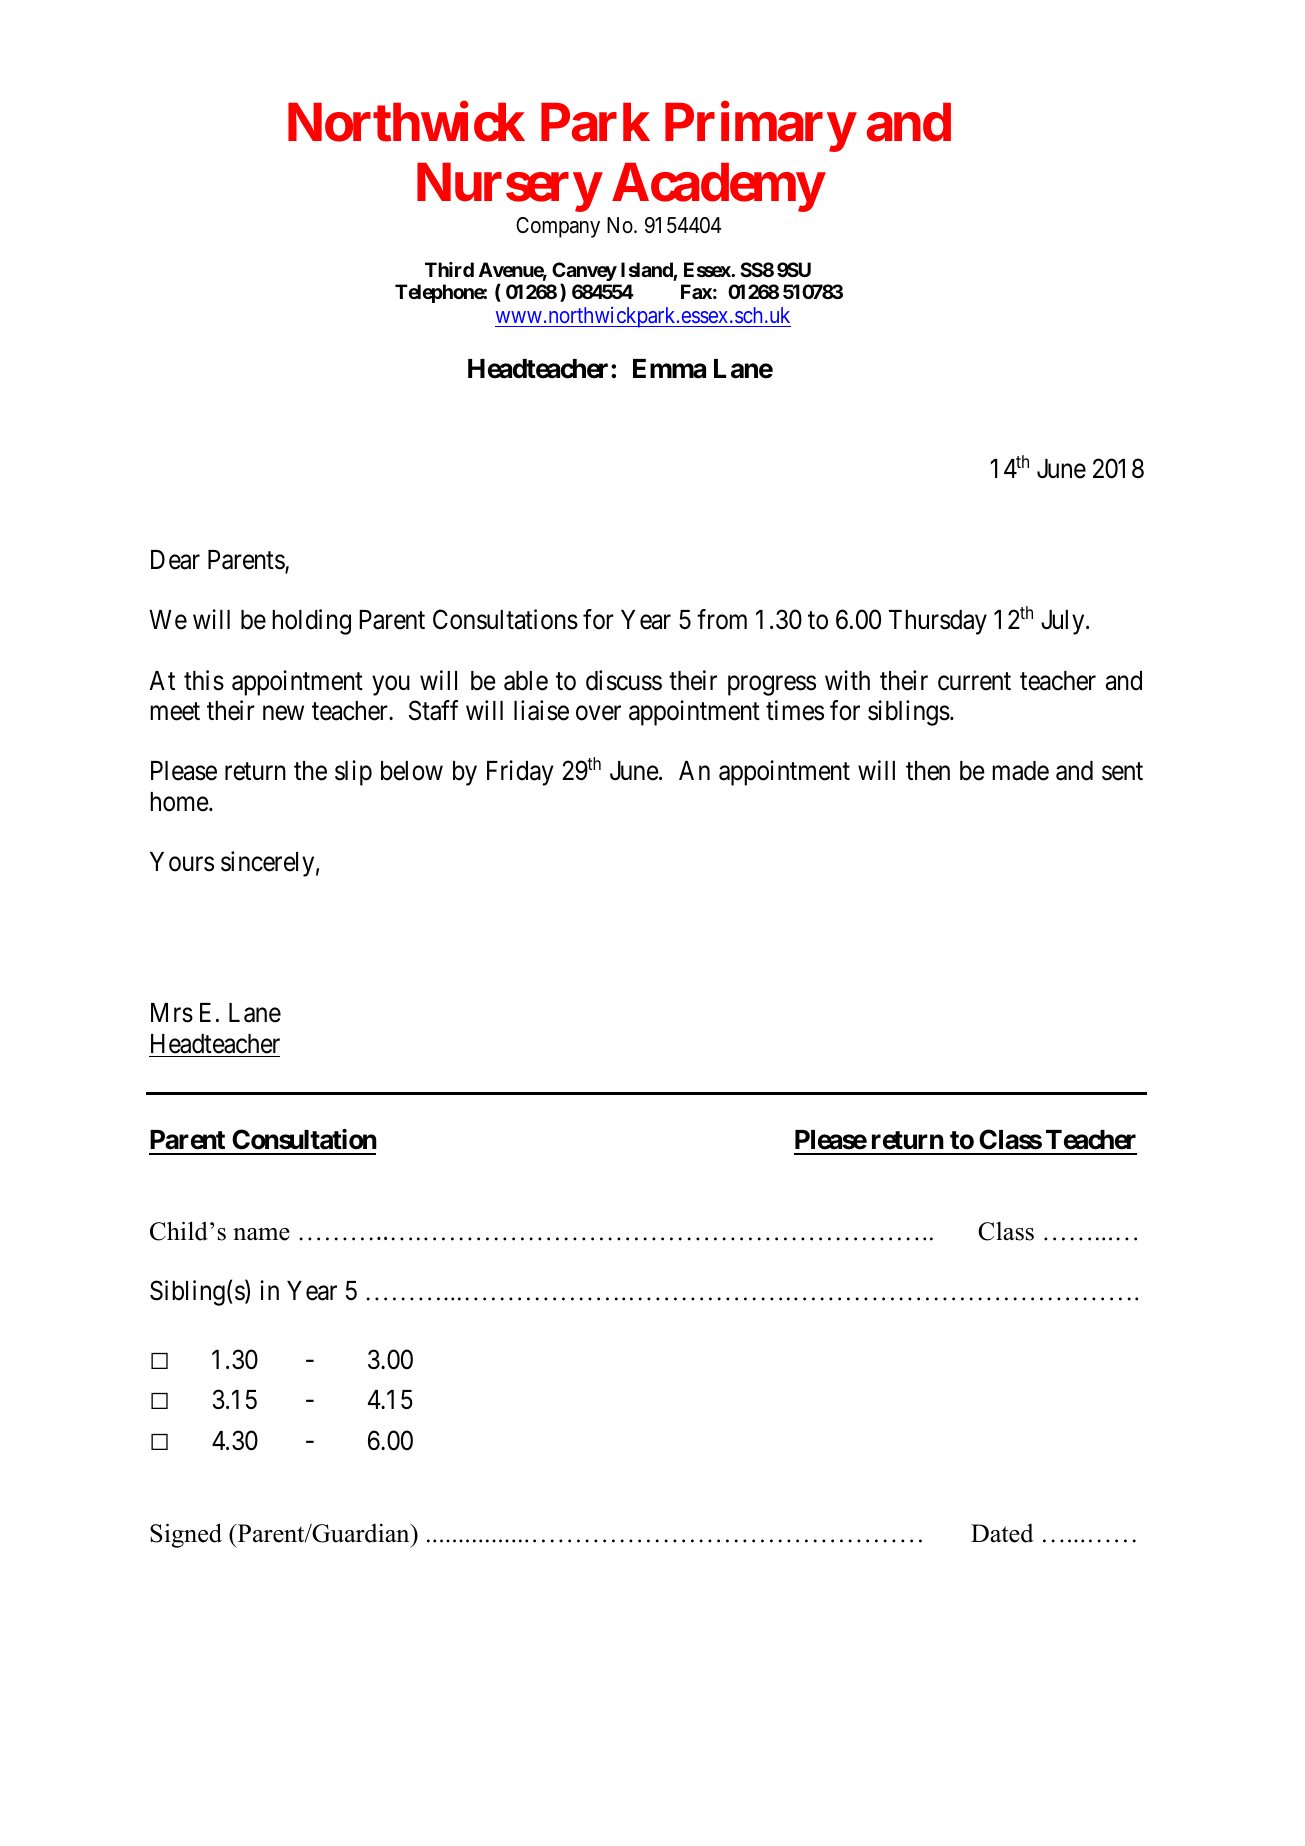 The height and width of the screenshot is (1846, 1305). I want to click on over, so click(598, 713).
